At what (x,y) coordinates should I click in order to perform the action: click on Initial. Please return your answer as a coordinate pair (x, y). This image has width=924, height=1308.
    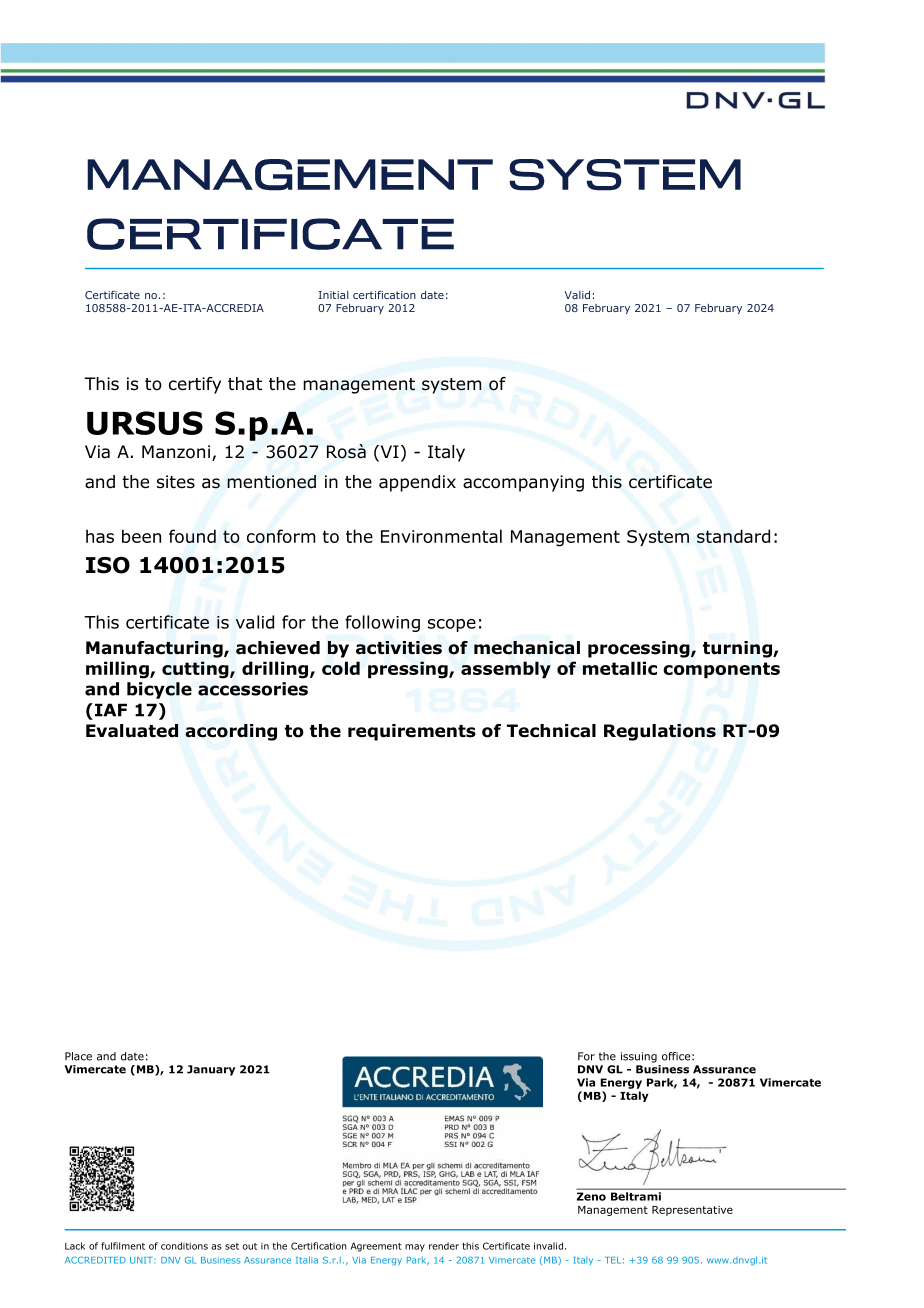
    Looking at the image, I should click on (333, 295).
